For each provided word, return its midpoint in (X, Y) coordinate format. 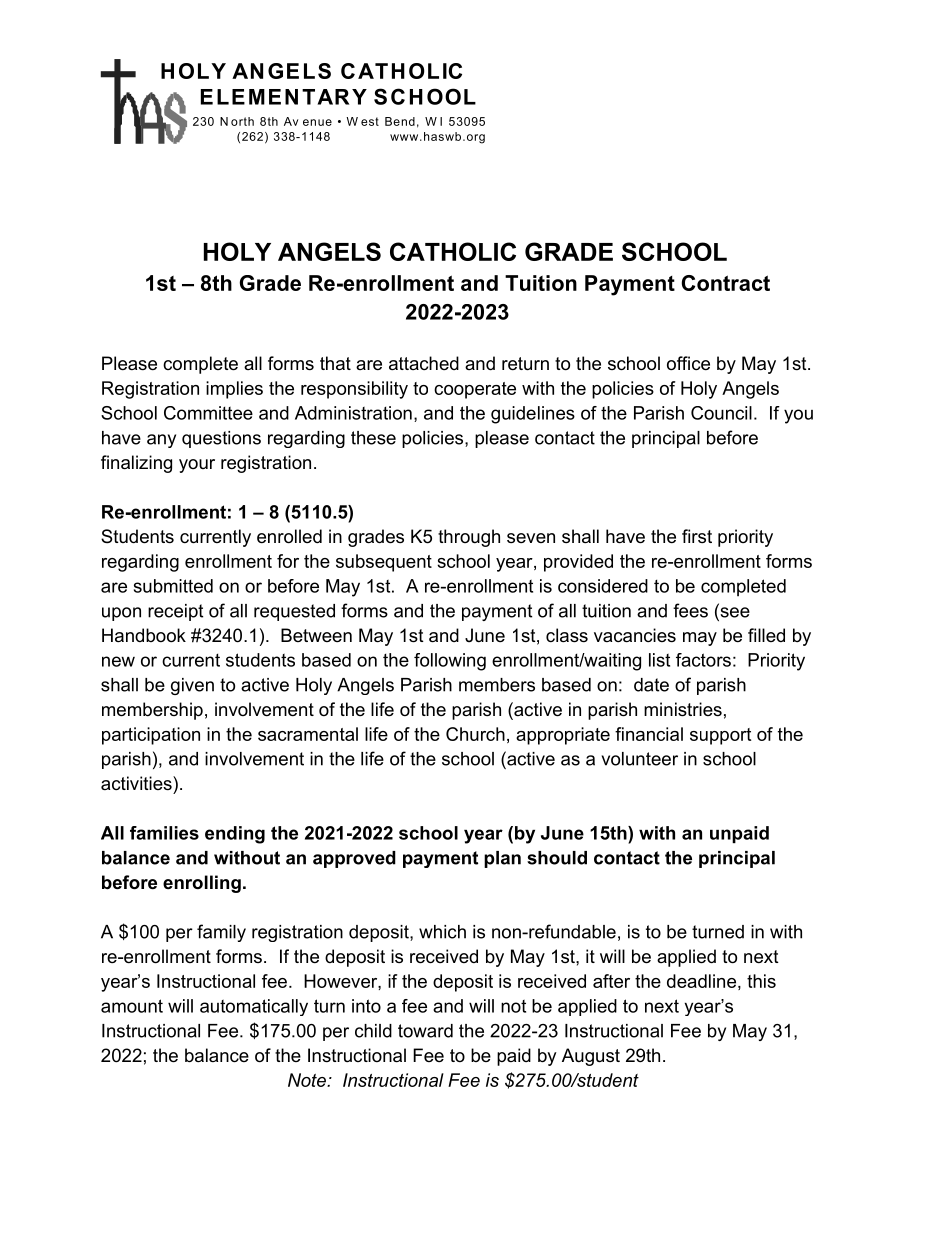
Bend (400, 121)
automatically (254, 1007)
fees (690, 610)
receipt (175, 612)
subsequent (384, 563)
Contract (726, 283)
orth (242, 121)
